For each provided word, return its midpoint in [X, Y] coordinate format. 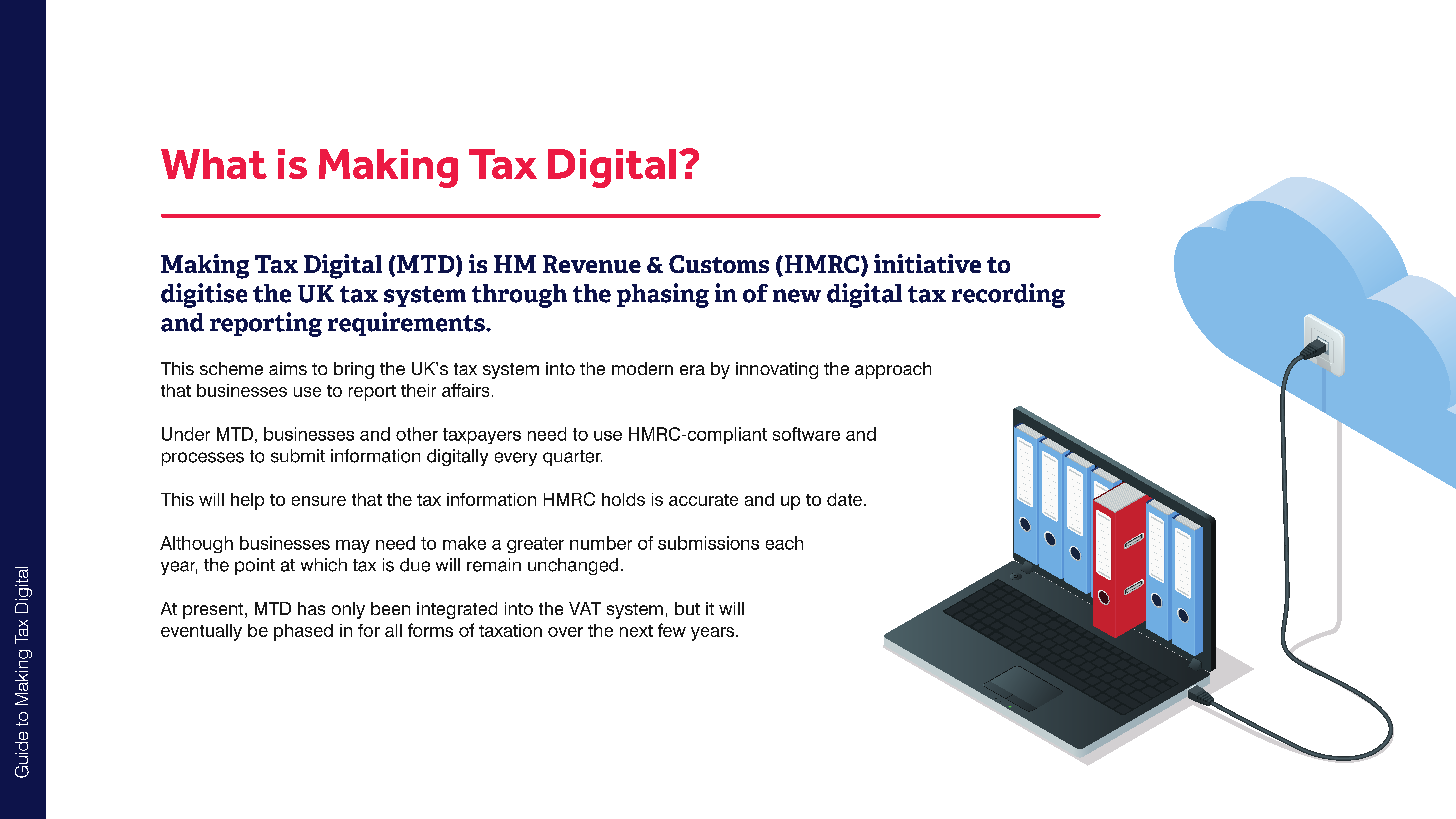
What [214, 164]
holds [623, 499]
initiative [927, 263]
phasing [663, 295]
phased [303, 632]
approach [893, 370]
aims [288, 368]
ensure [319, 501]
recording [1008, 295]
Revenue [592, 264]
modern [642, 368]
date [844, 499]
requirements [407, 324]
